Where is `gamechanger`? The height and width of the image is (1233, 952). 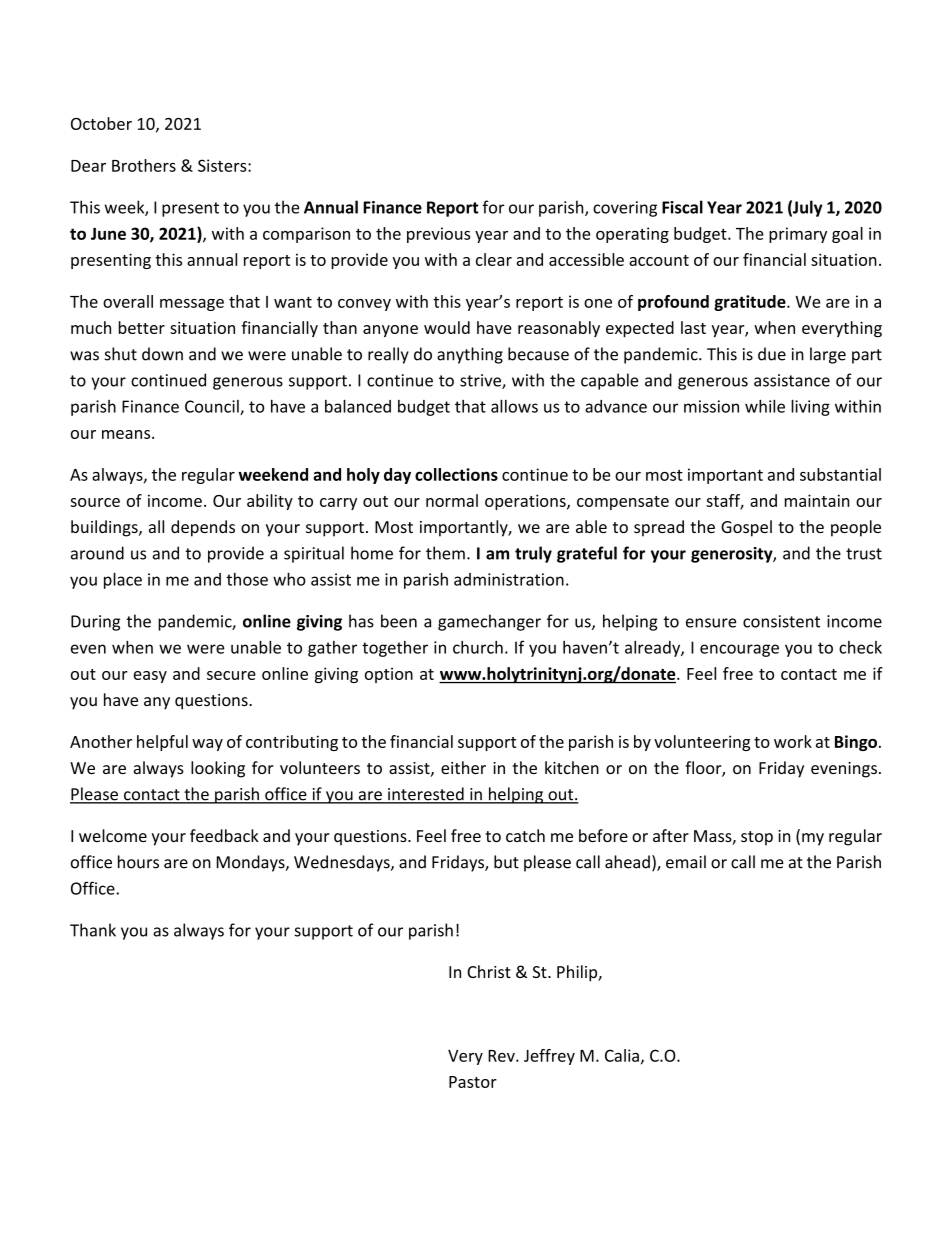 gamechanger is located at coordinates (489, 622).
